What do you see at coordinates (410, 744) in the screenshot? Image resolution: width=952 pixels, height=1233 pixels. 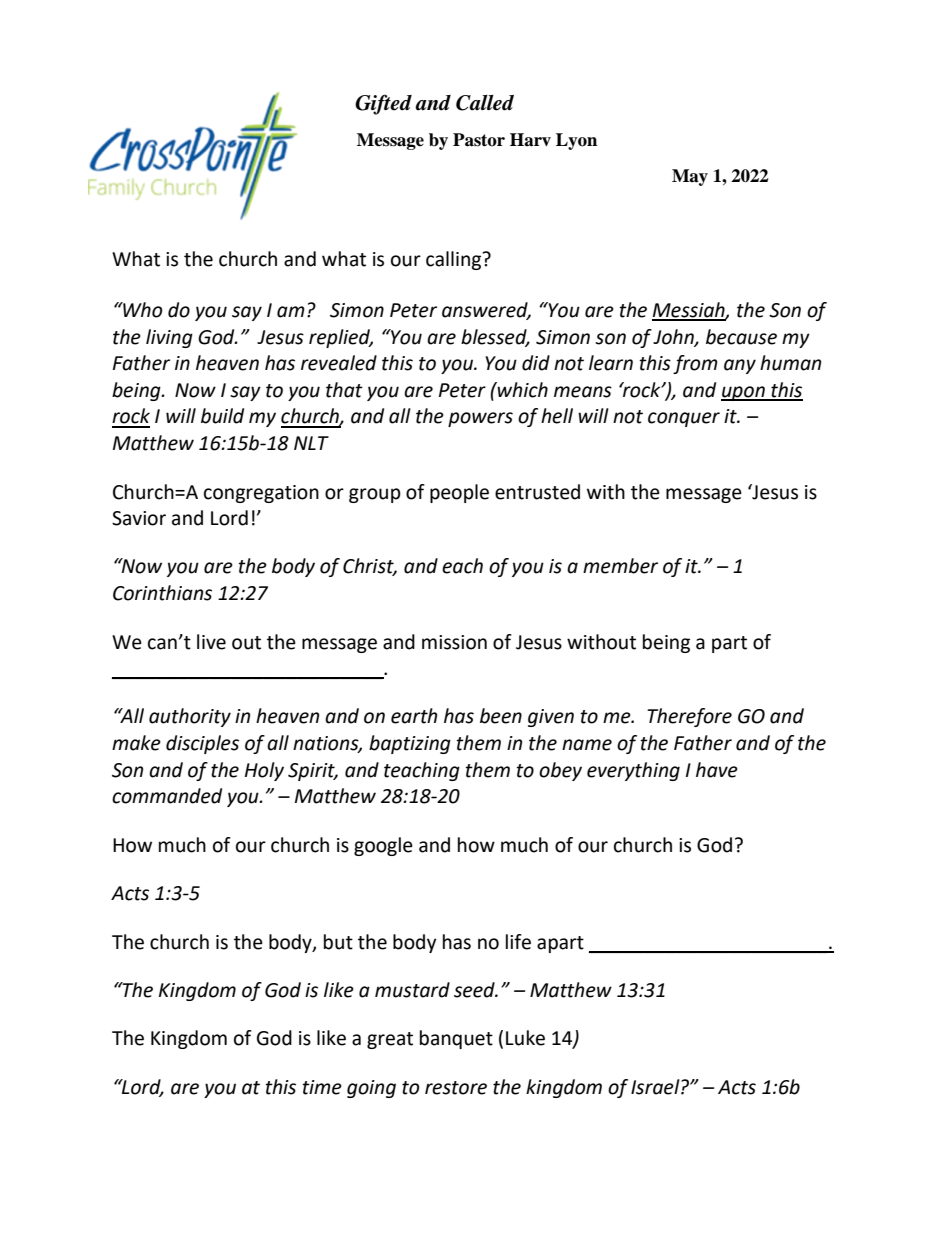 I see `baptizing` at bounding box center [410, 744].
